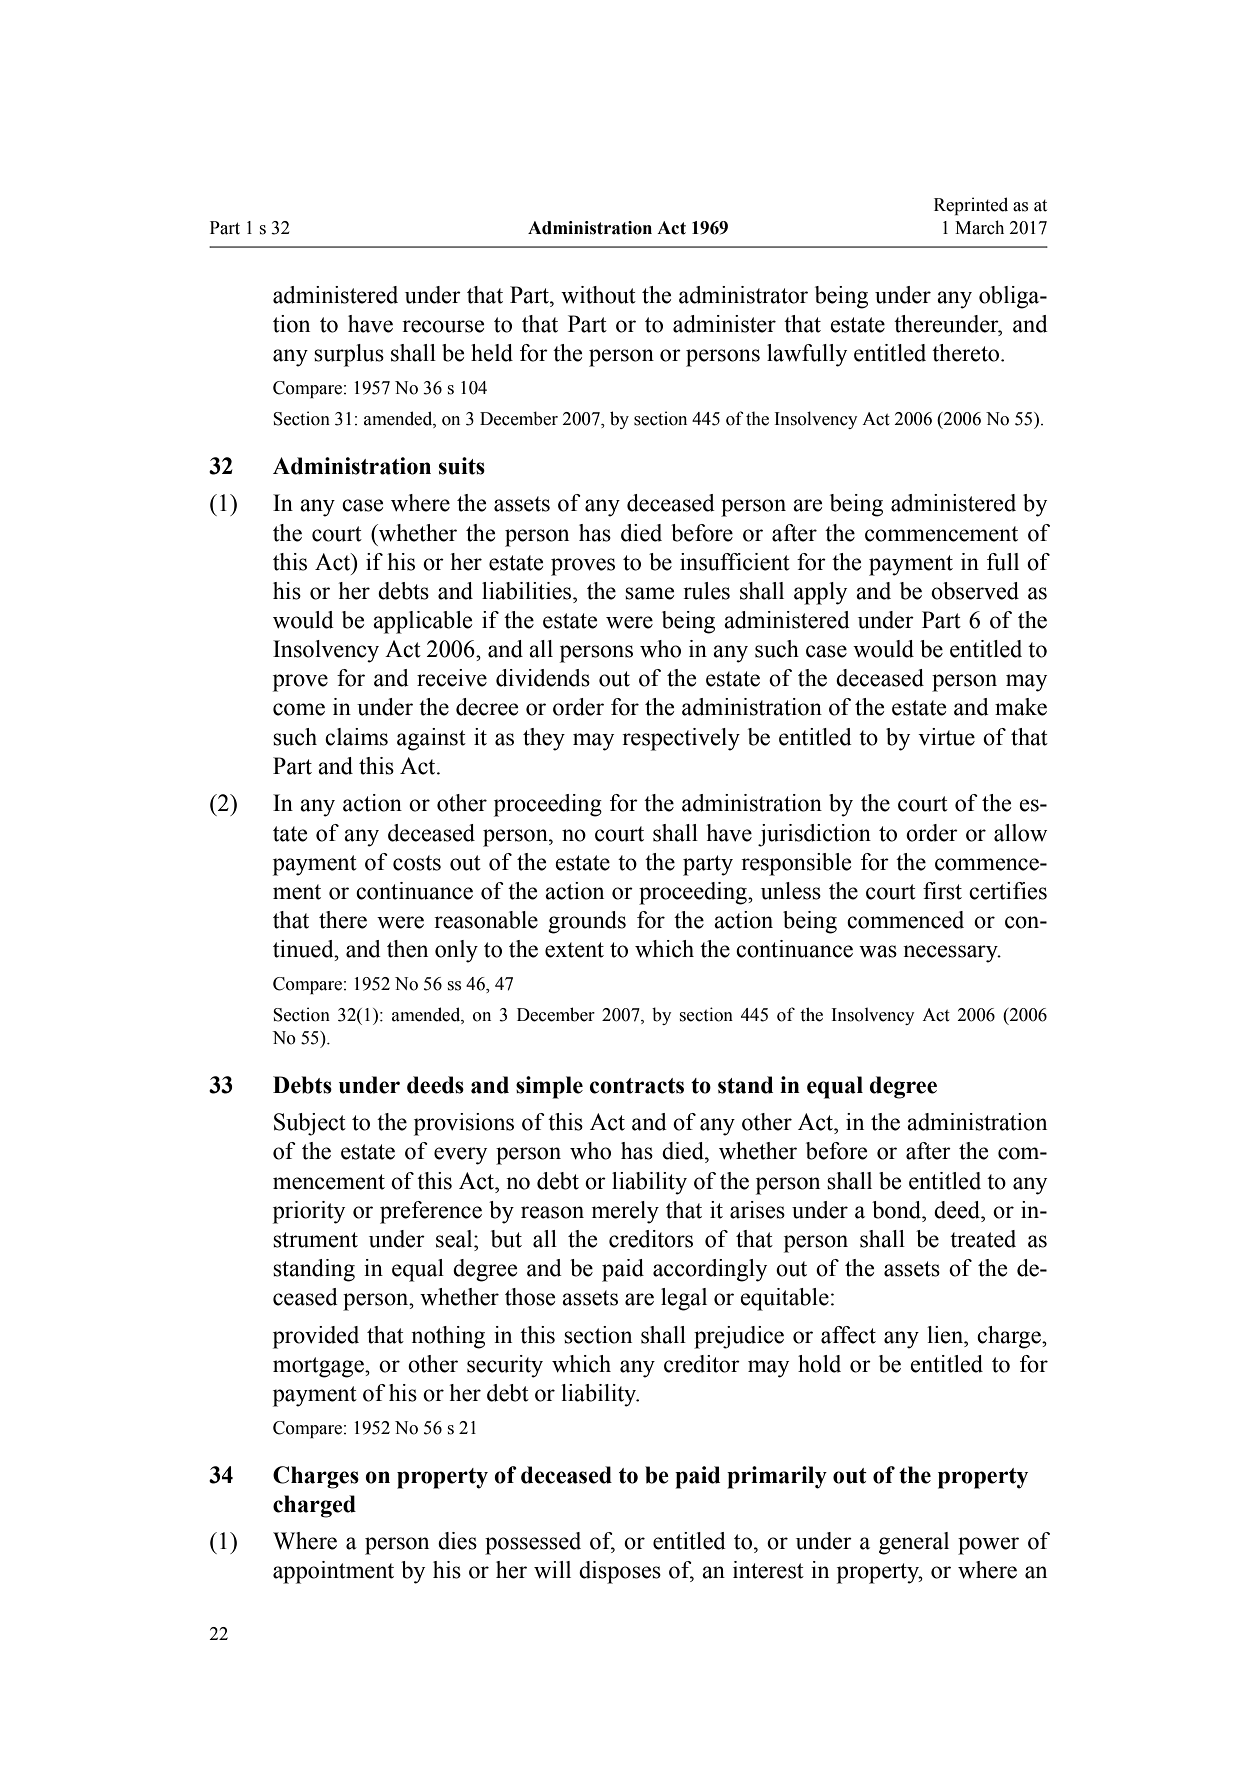 This image has height=1778, width=1257. I want to click on March, so click(979, 227).
